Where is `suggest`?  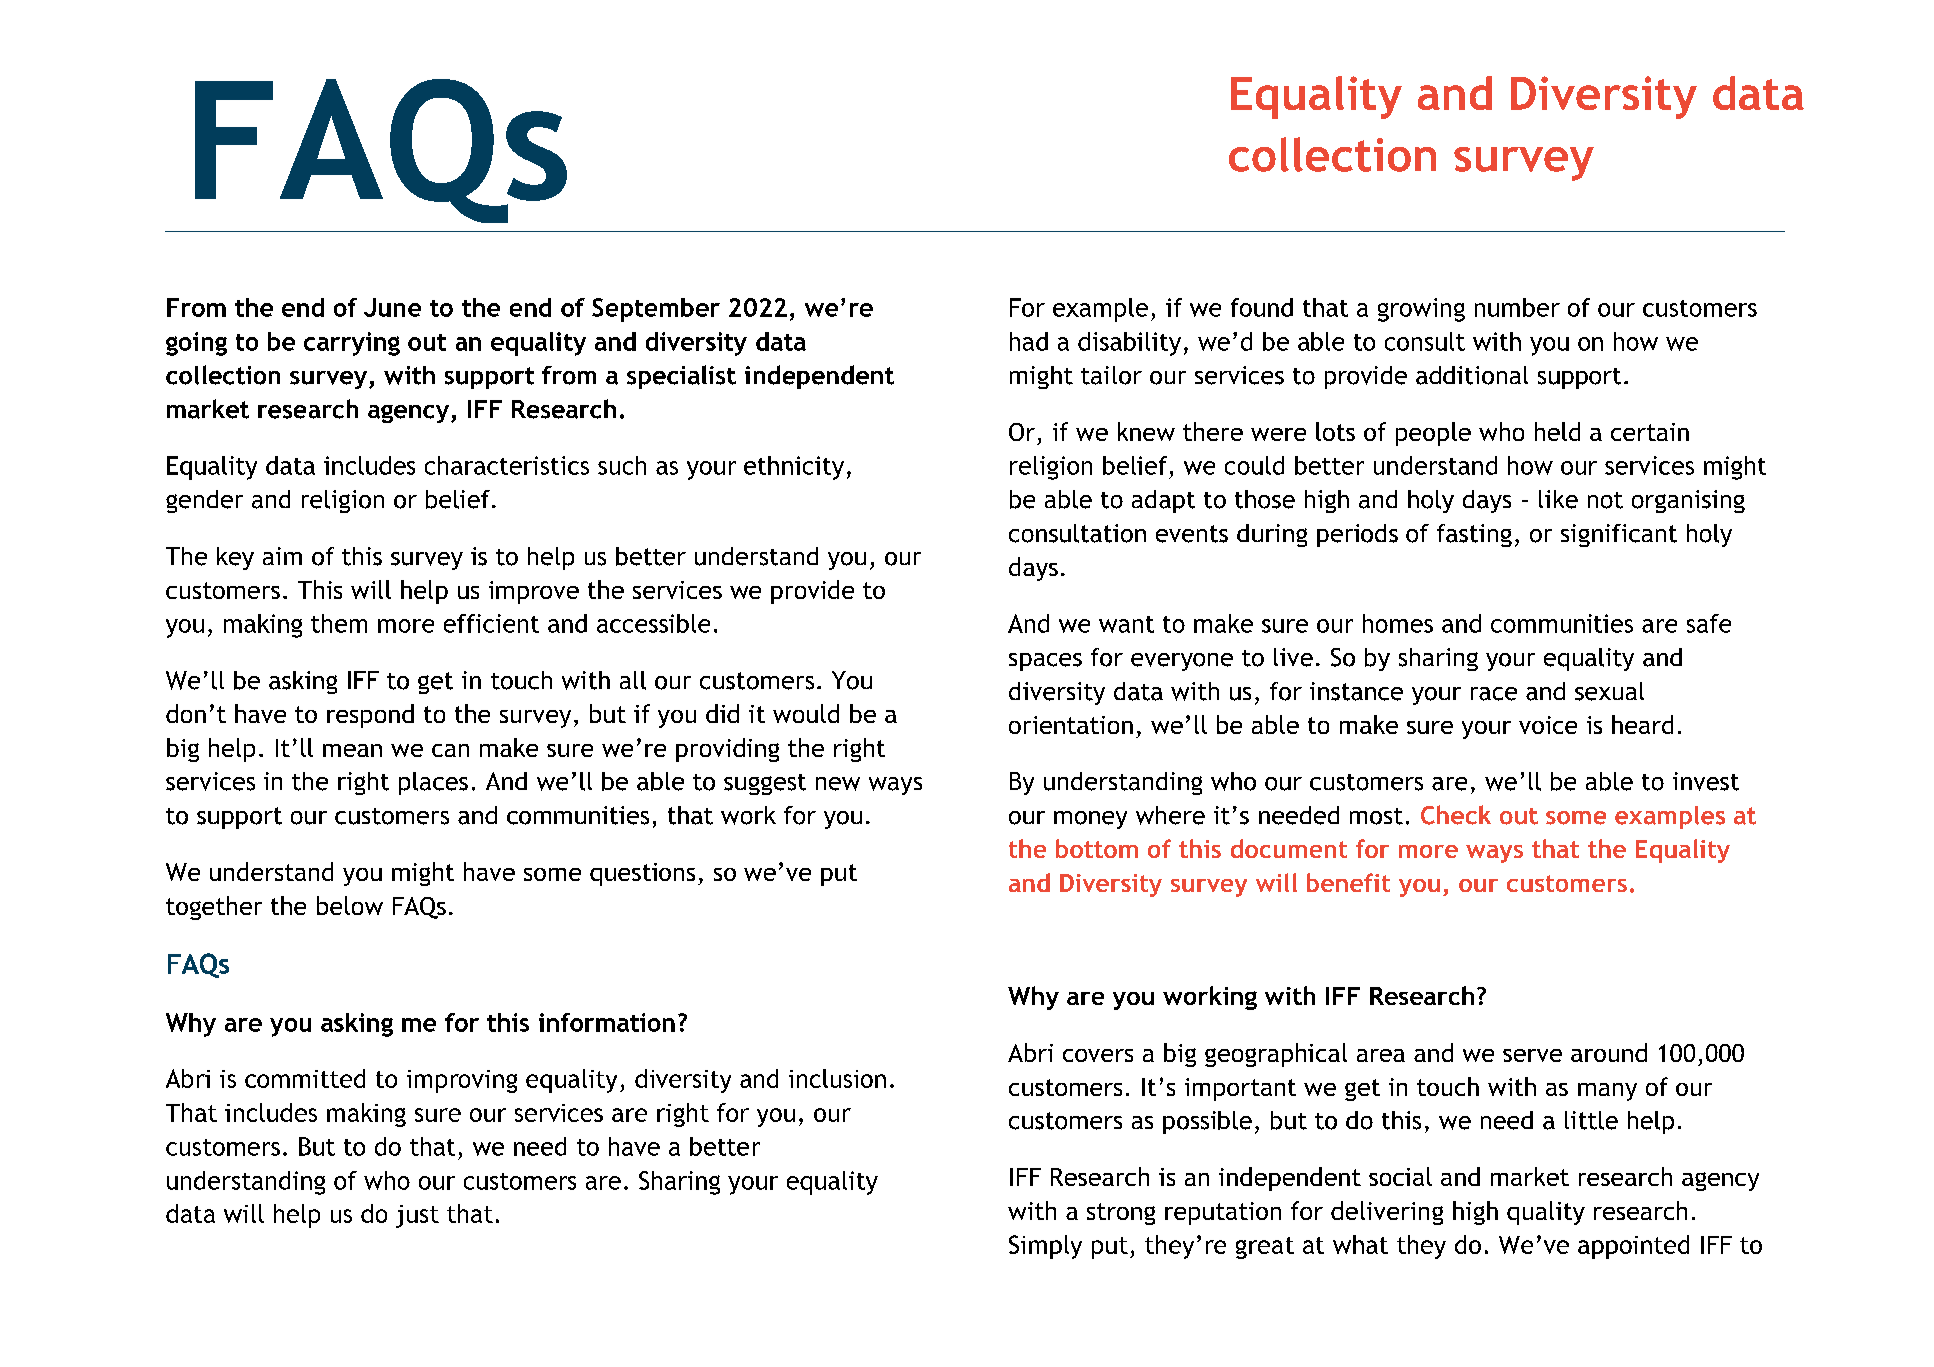
suggest is located at coordinates (765, 784).
